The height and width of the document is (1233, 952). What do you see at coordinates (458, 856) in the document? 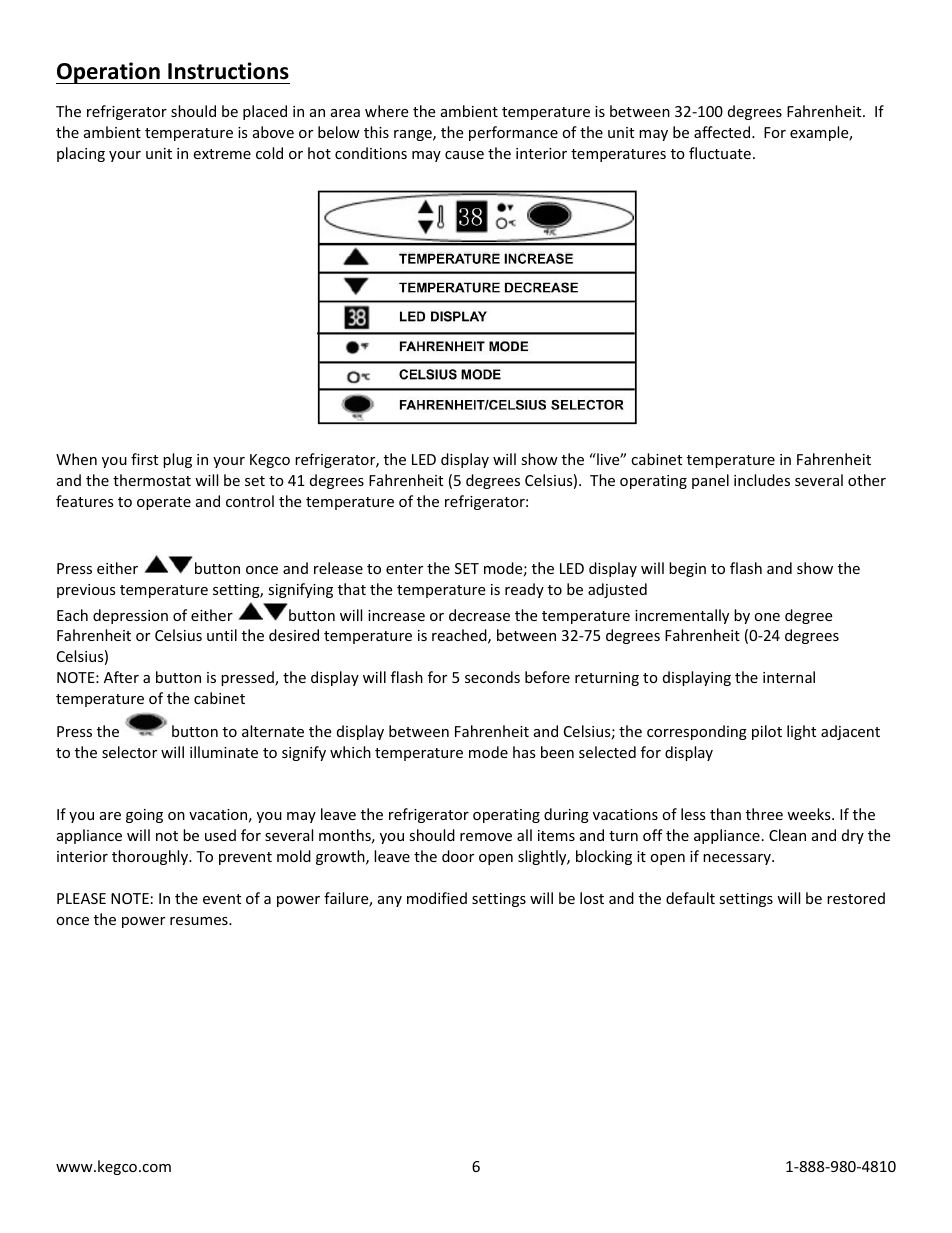
I see `door` at bounding box center [458, 856].
